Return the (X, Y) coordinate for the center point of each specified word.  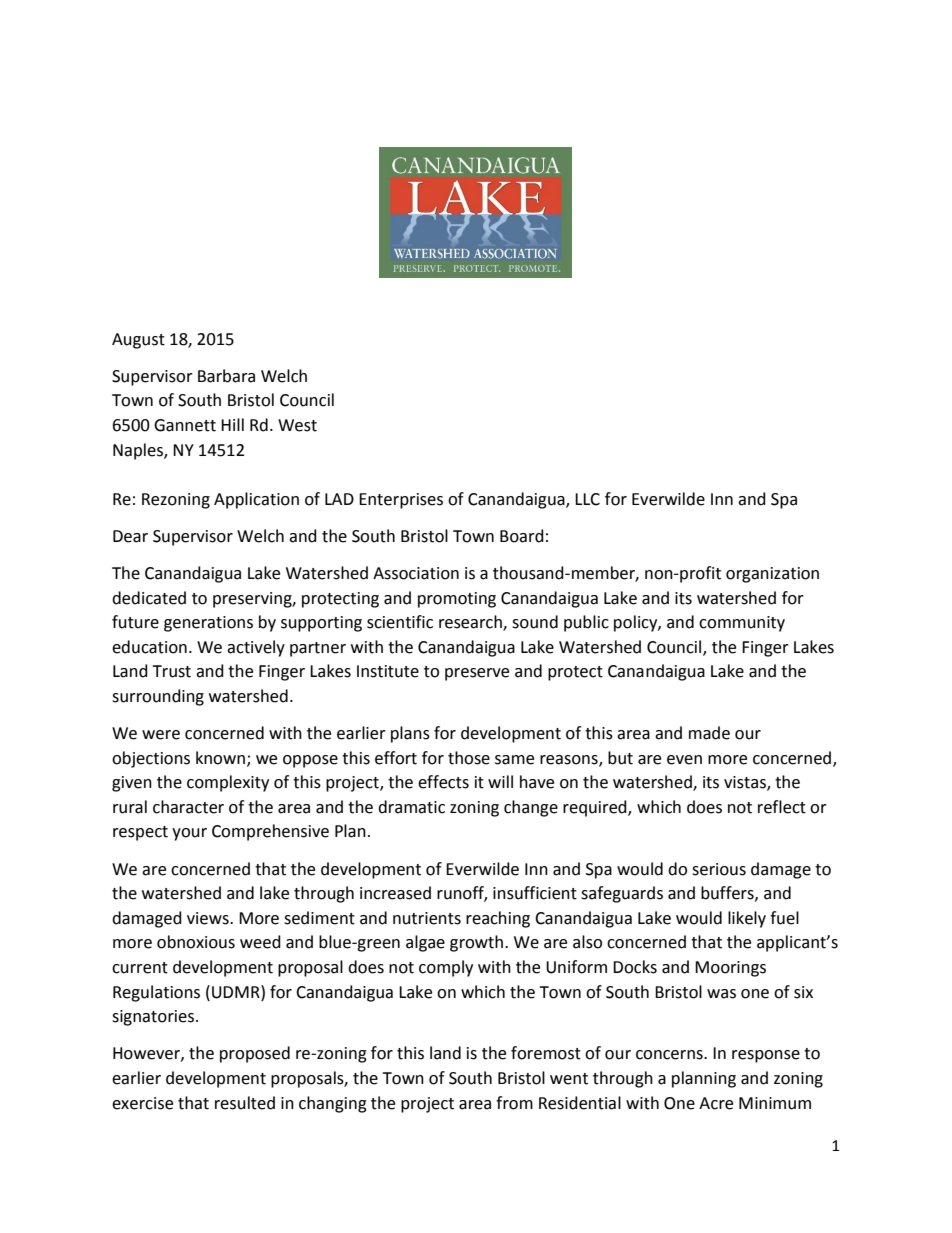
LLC (587, 499)
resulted (245, 1103)
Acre (716, 1103)
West (297, 425)
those (469, 758)
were (161, 735)
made (709, 733)
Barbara (226, 376)
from (514, 1103)
